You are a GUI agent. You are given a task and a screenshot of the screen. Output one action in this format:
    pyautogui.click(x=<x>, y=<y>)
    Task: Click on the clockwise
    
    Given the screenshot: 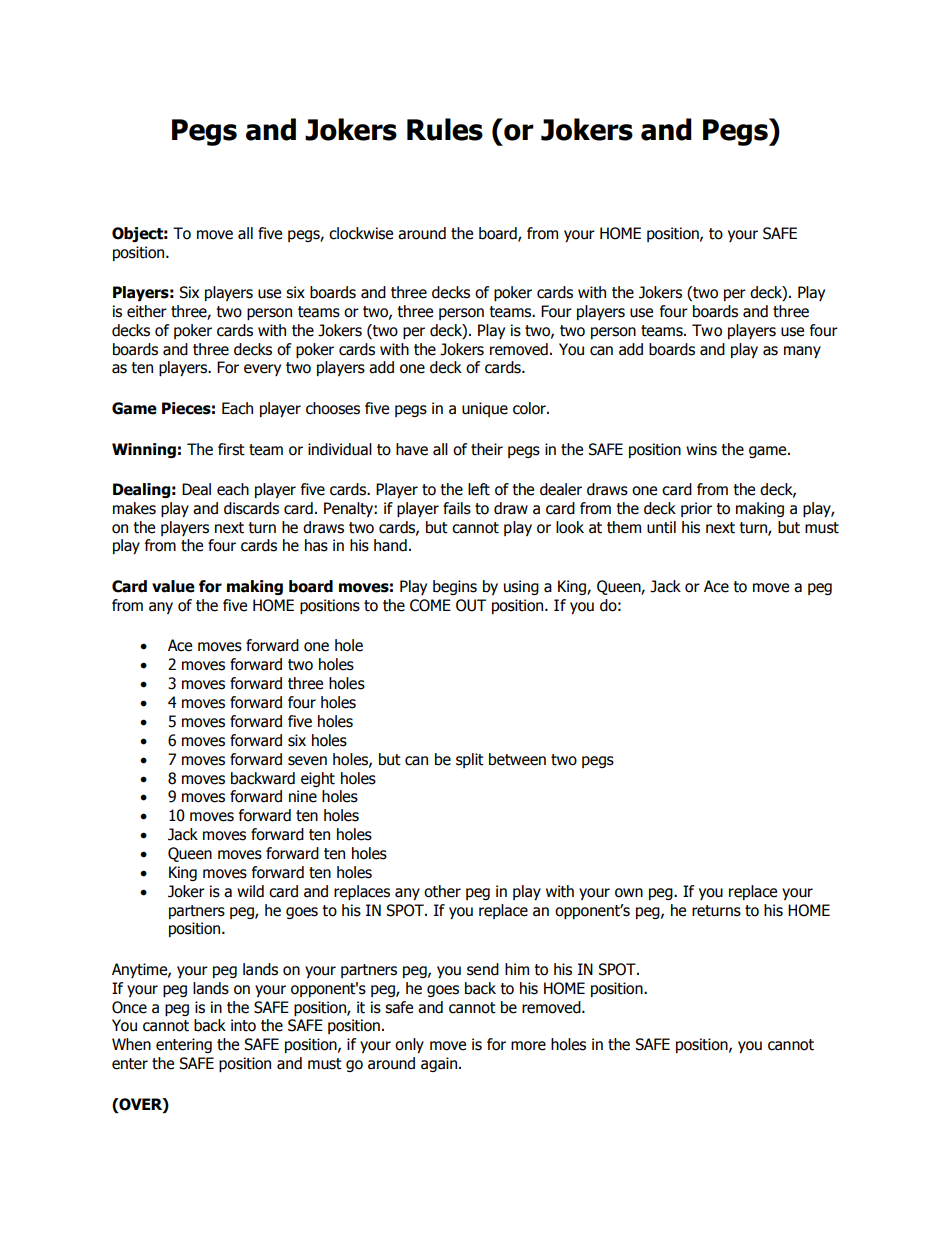 What is the action you would take?
    pyautogui.click(x=361, y=233)
